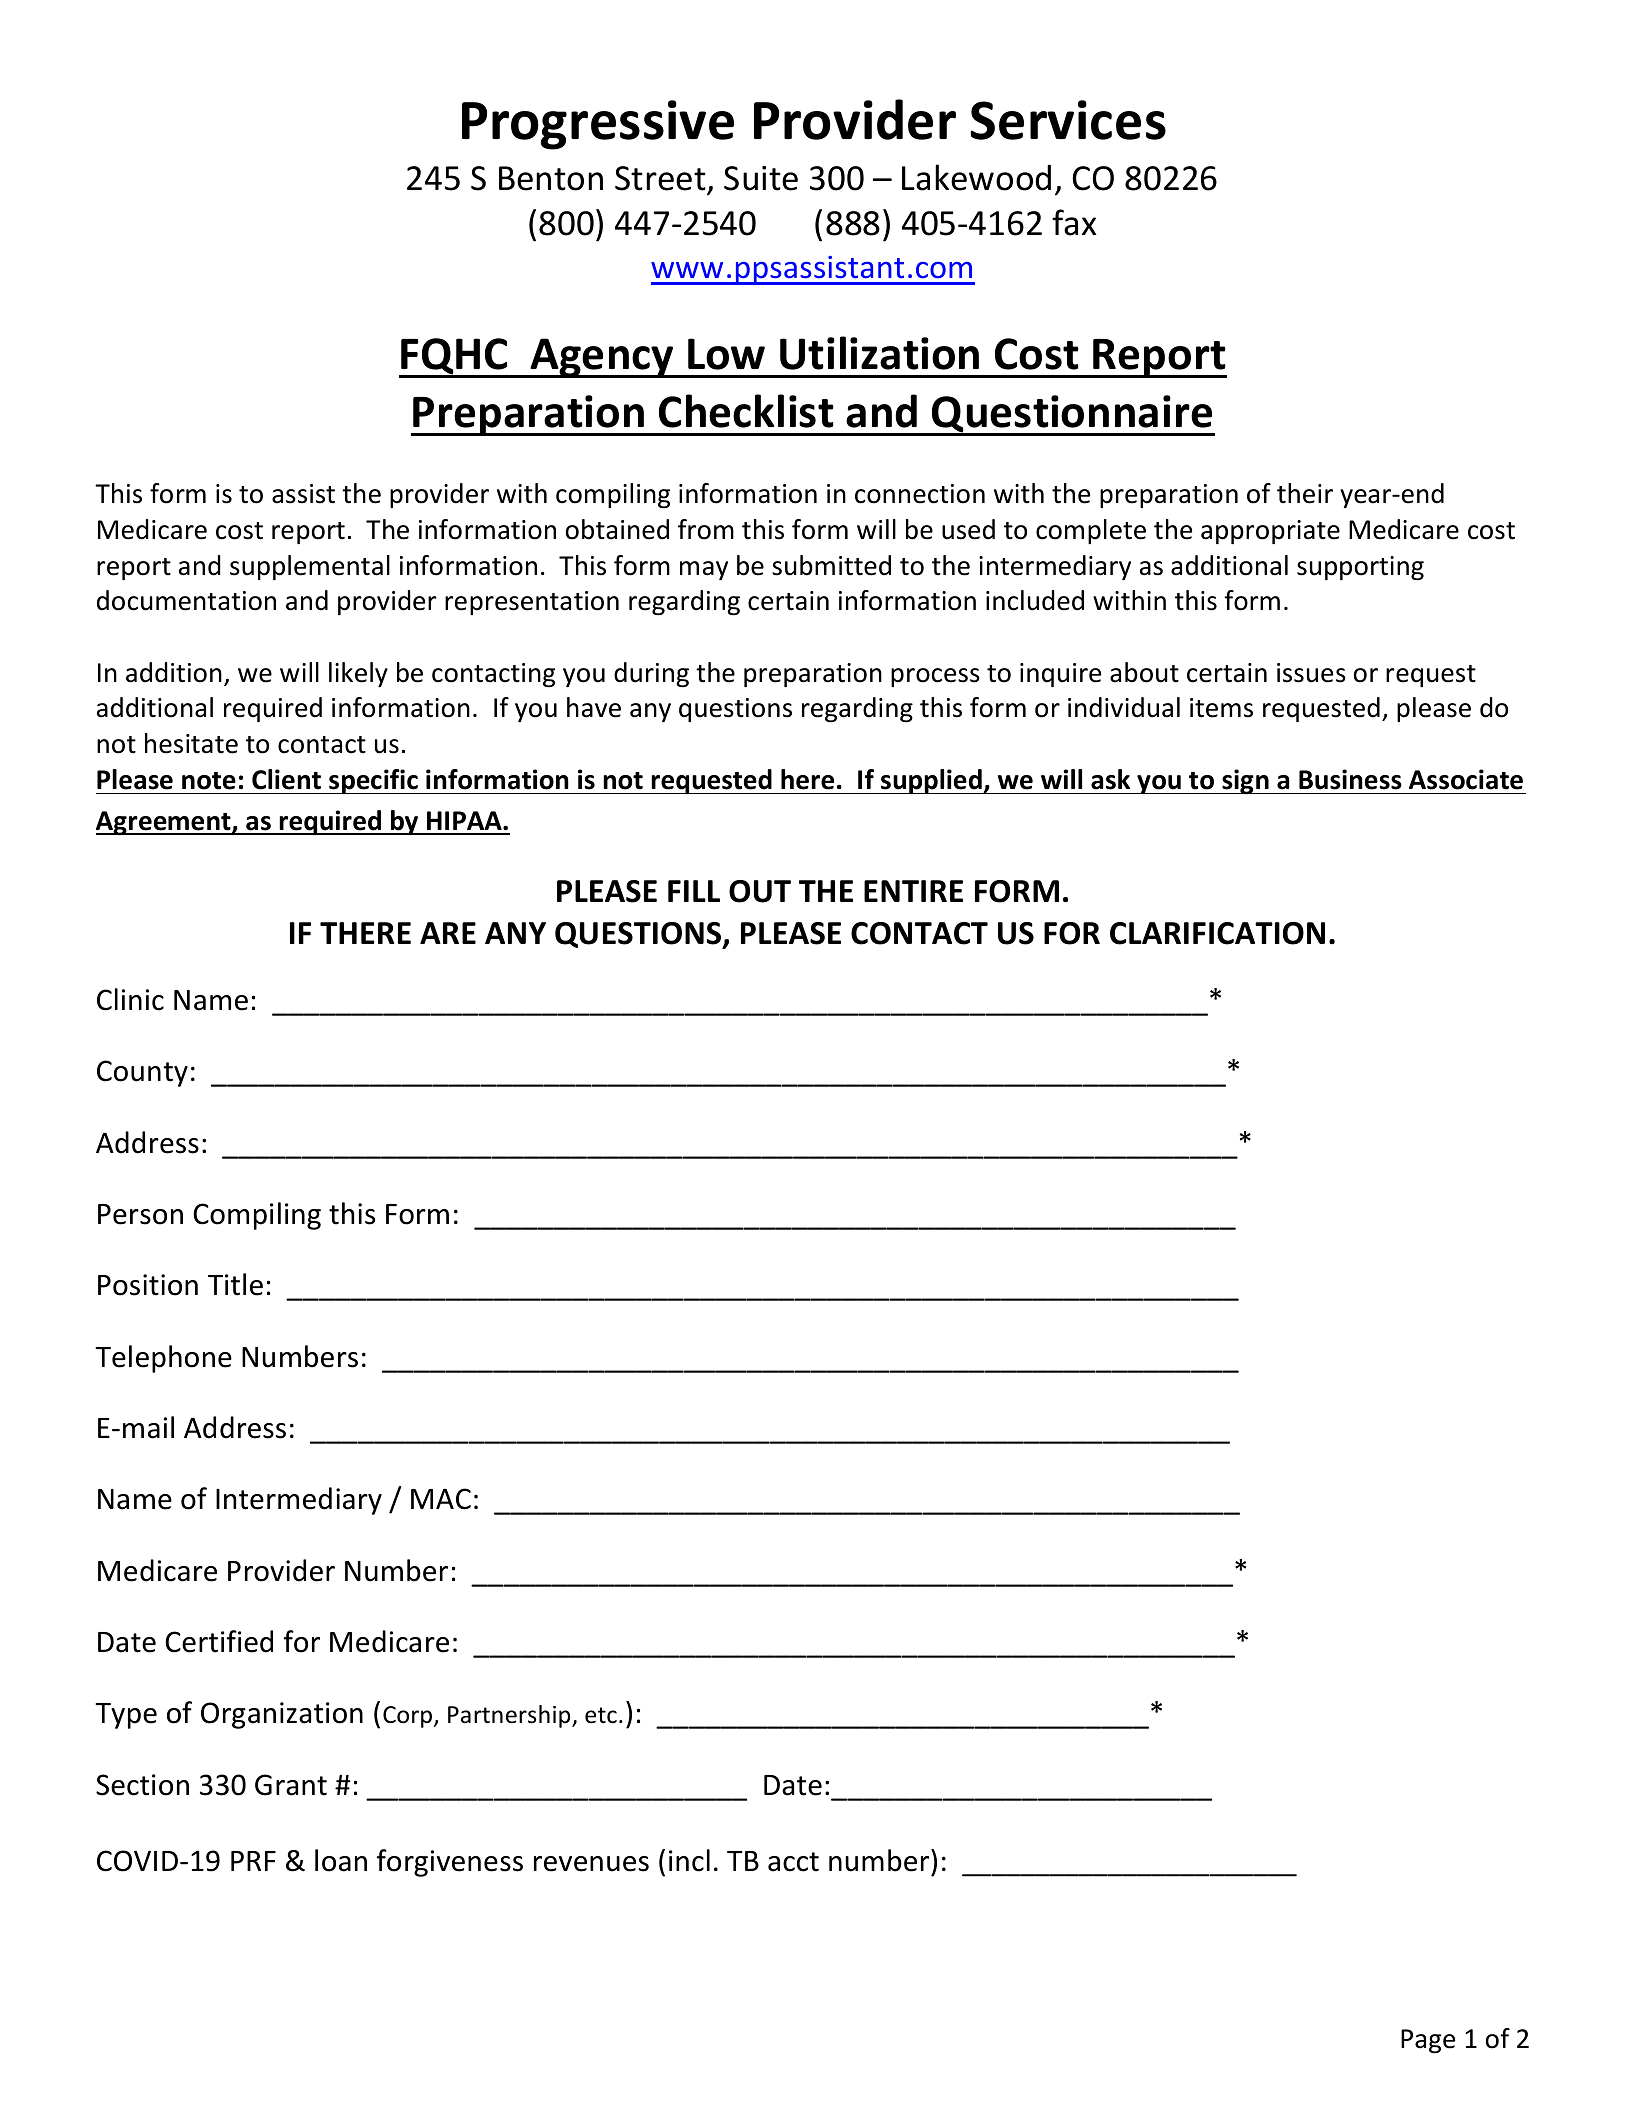  Describe the element at coordinates (1311, 673) in the document. I see `issues` at that location.
